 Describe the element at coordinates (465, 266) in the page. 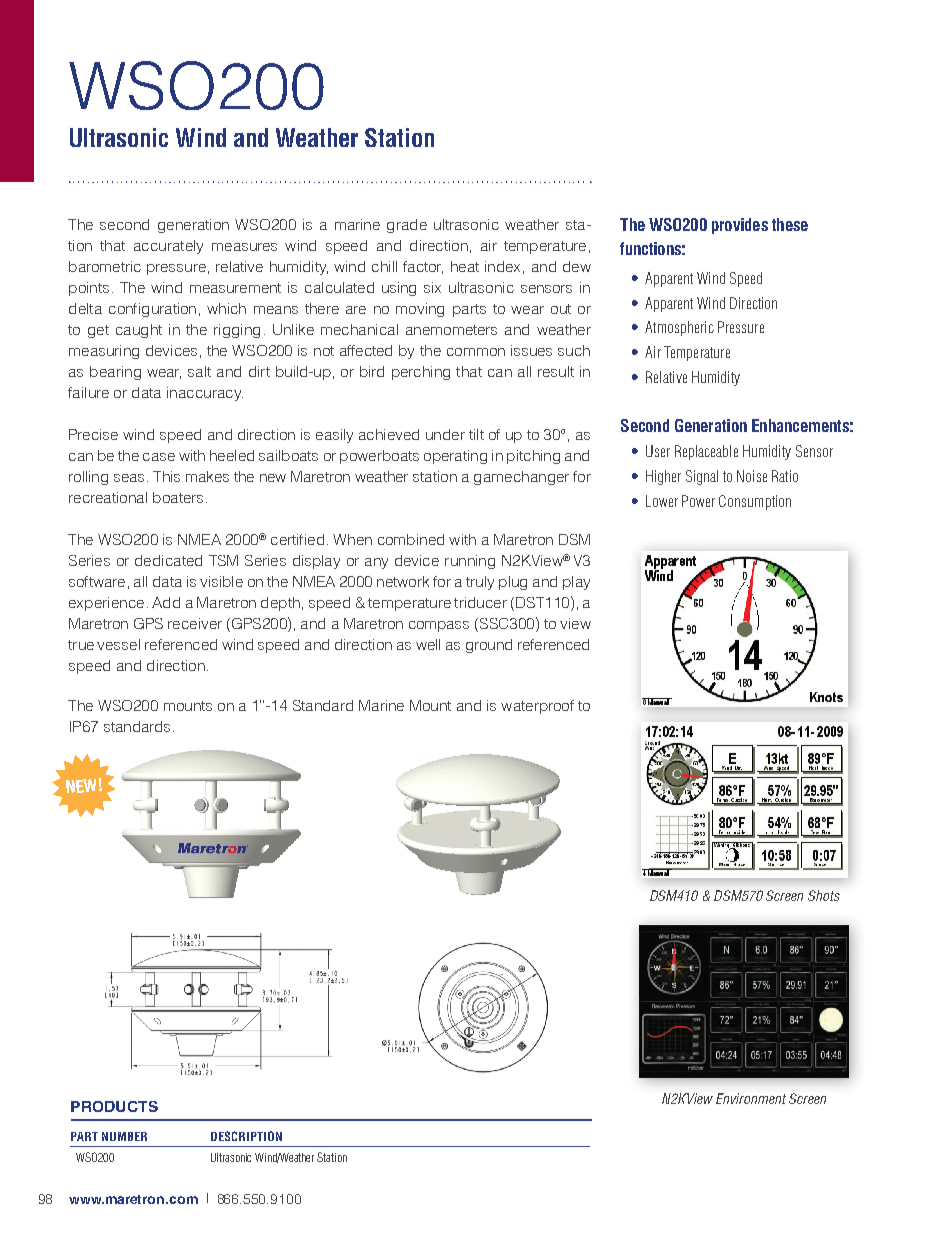

I see `heat` at that location.
